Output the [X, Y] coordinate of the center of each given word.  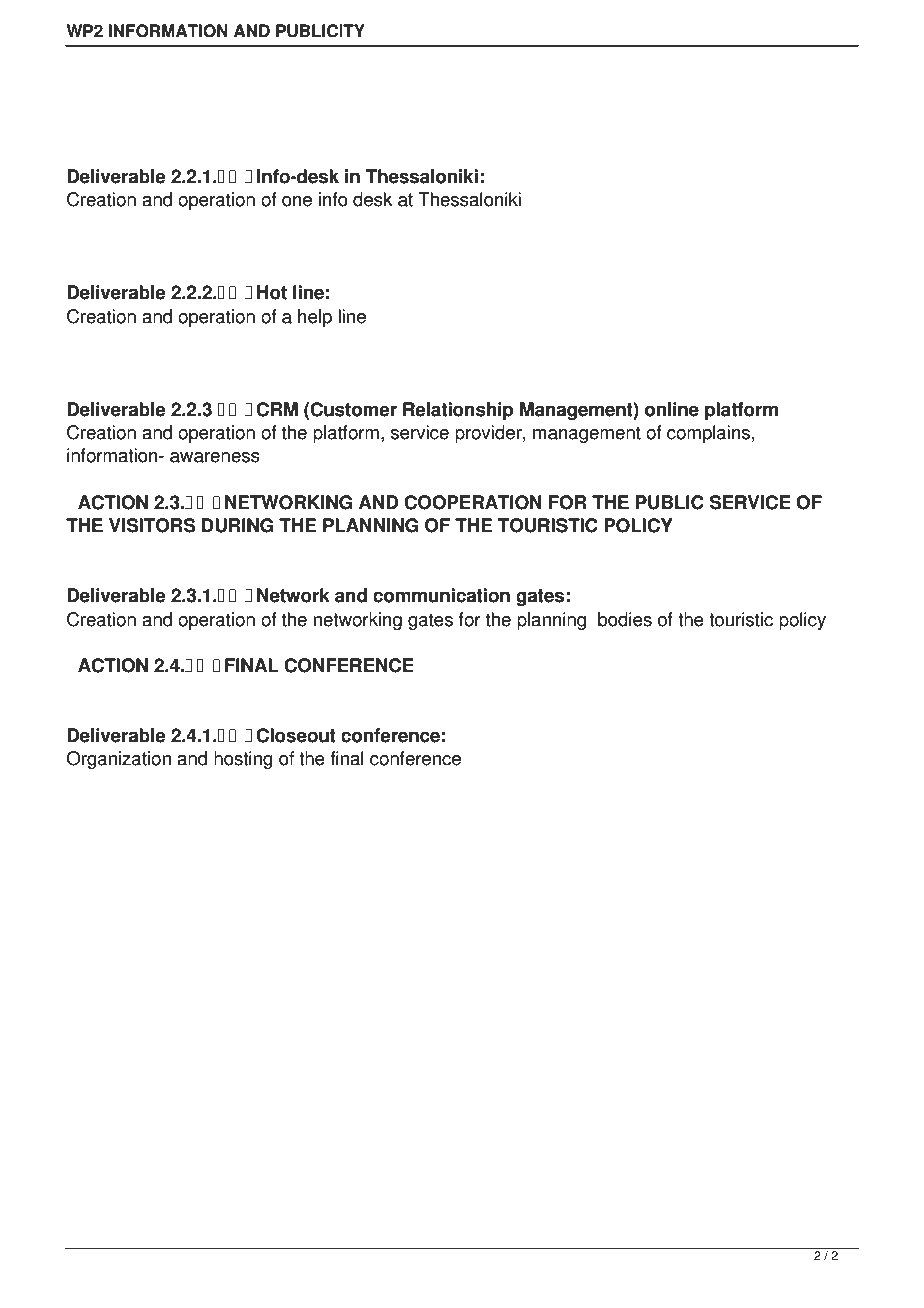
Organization [119, 760]
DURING [237, 525]
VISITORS [152, 525]
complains [708, 434]
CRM [277, 409]
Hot [272, 292]
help [315, 318]
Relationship [458, 411]
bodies [625, 619]
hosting [243, 760]
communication [441, 595]
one [297, 201]
